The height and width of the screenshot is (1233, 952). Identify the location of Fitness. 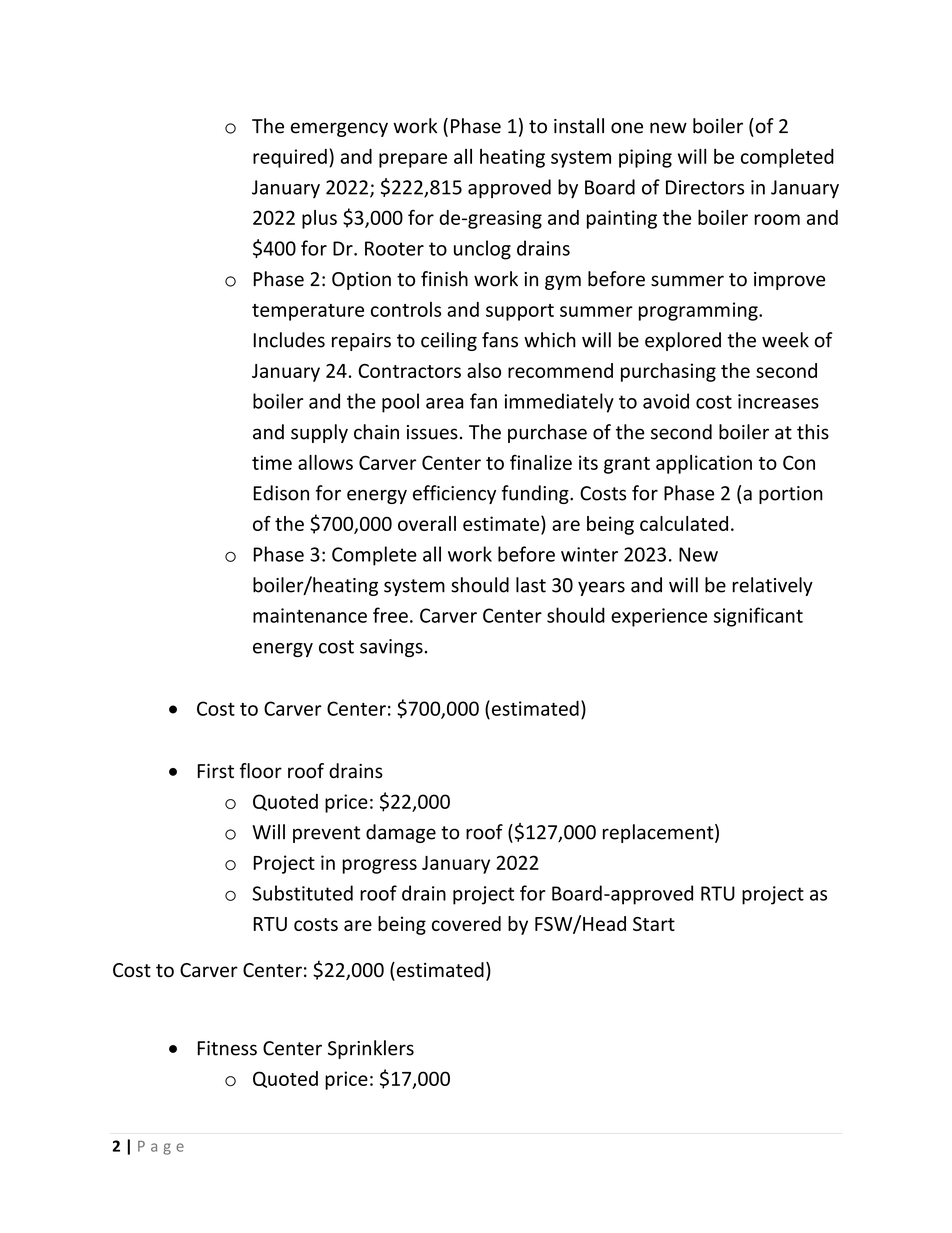
(227, 1048).
